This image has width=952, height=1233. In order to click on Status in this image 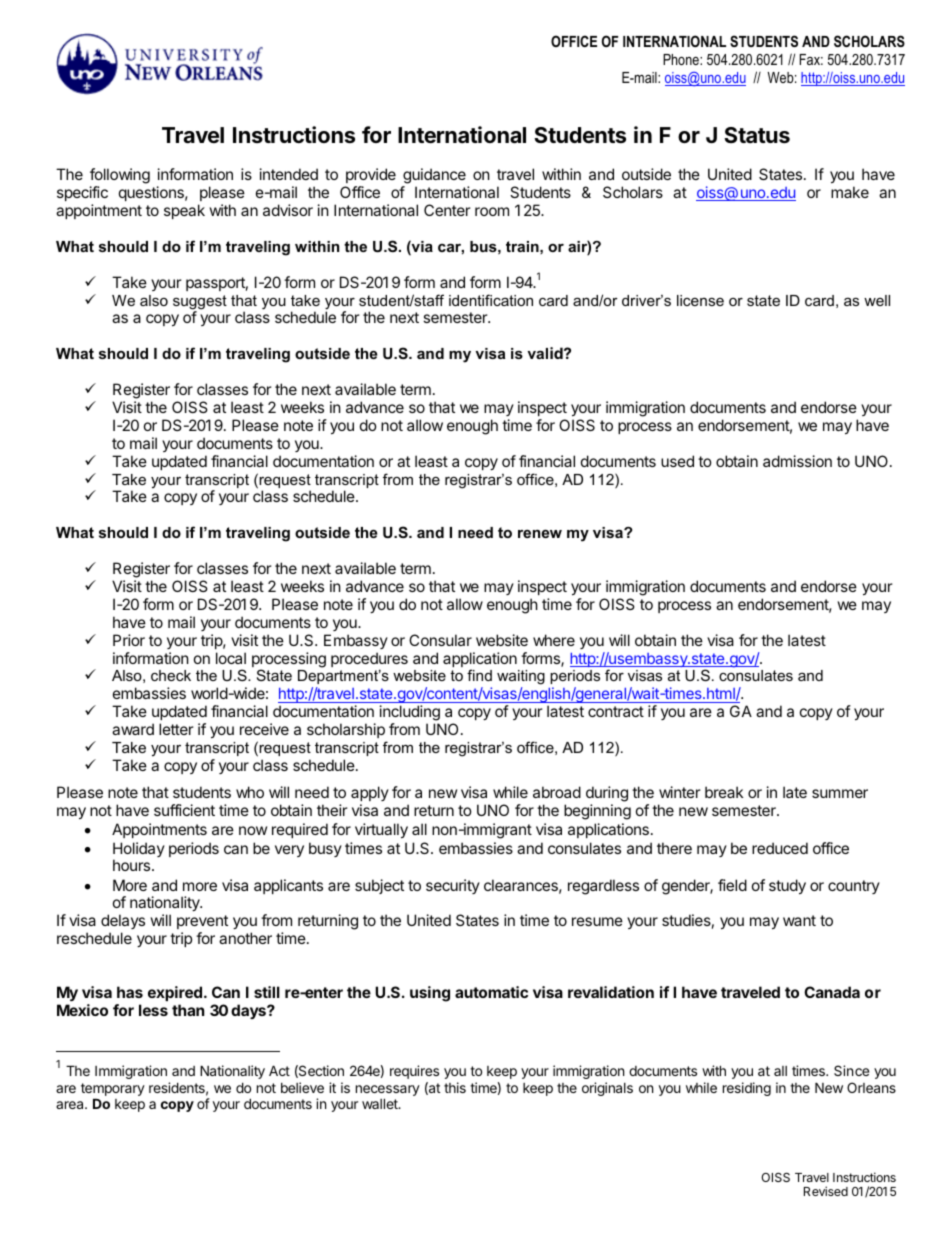, I will do `click(757, 135)`.
